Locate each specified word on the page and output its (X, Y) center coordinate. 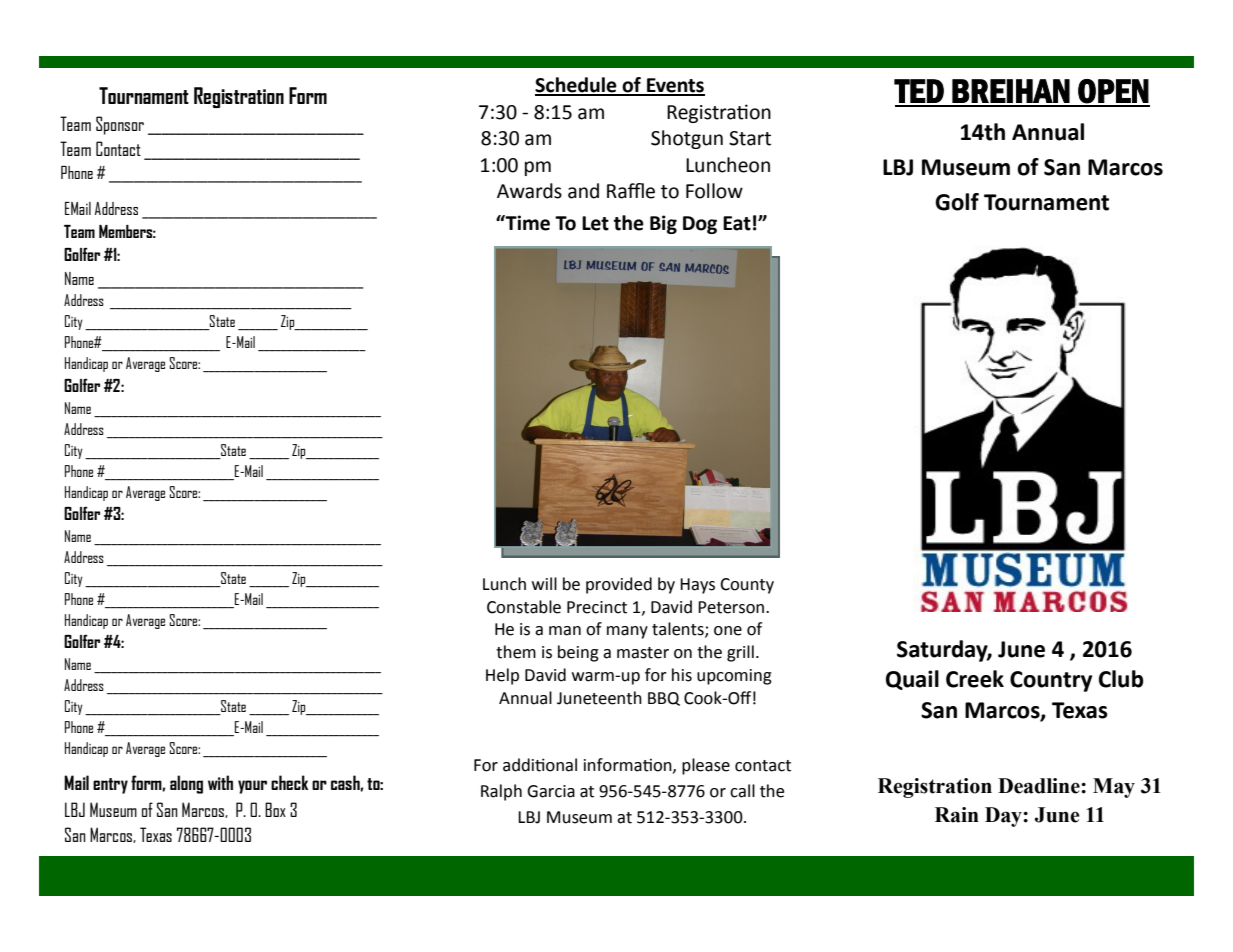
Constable (524, 607)
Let (595, 223)
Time (527, 223)
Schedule (577, 86)
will (544, 583)
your (252, 787)
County (747, 586)
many (627, 632)
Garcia (551, 791)
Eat (737, 223)
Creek (975, 679)
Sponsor (120, 125)
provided (619, 585)
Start (750, 138)
